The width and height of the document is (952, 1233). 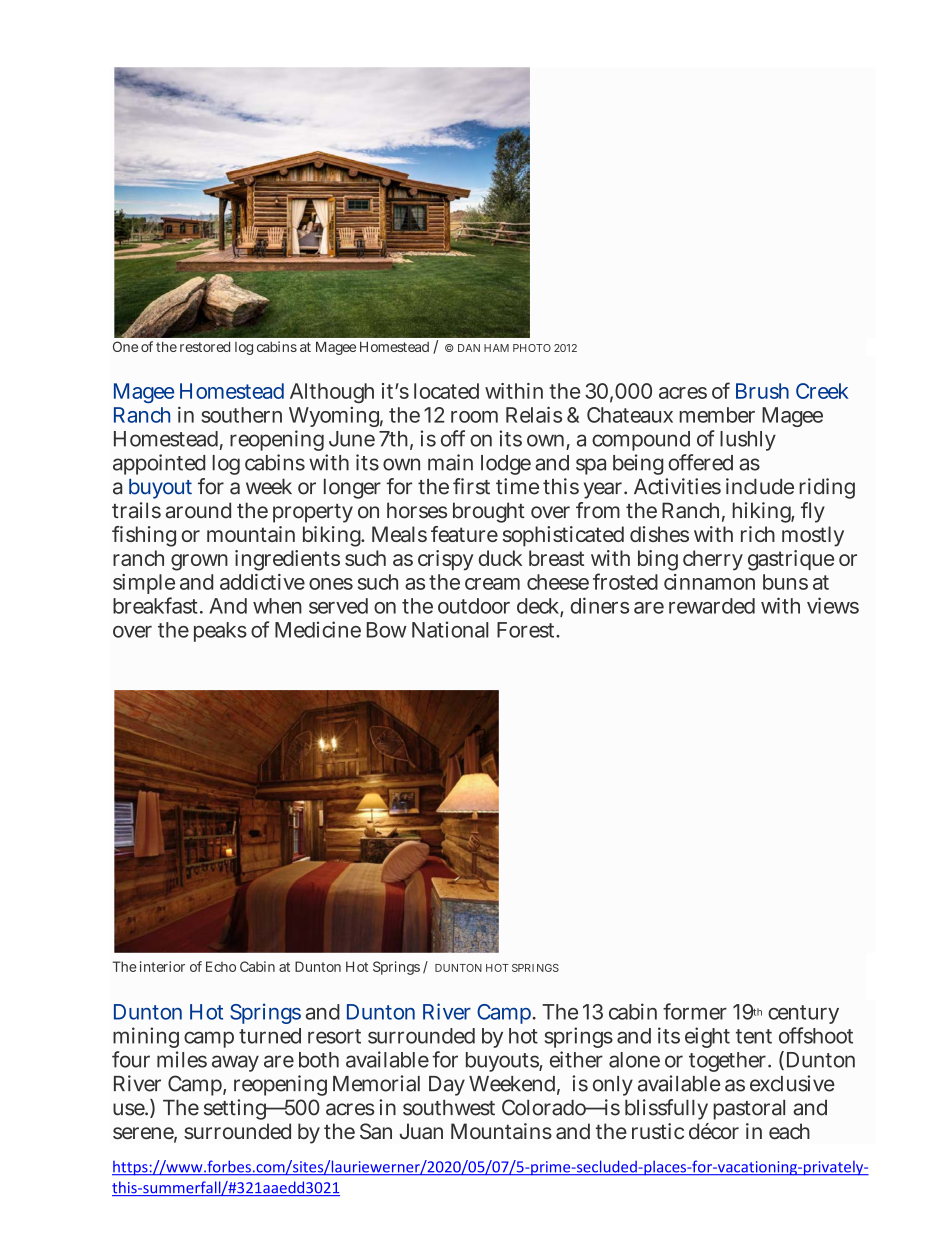 What do you see at coordinates (220, 632) in the document?
I see `peaks` at bounding box center [220, 632].
